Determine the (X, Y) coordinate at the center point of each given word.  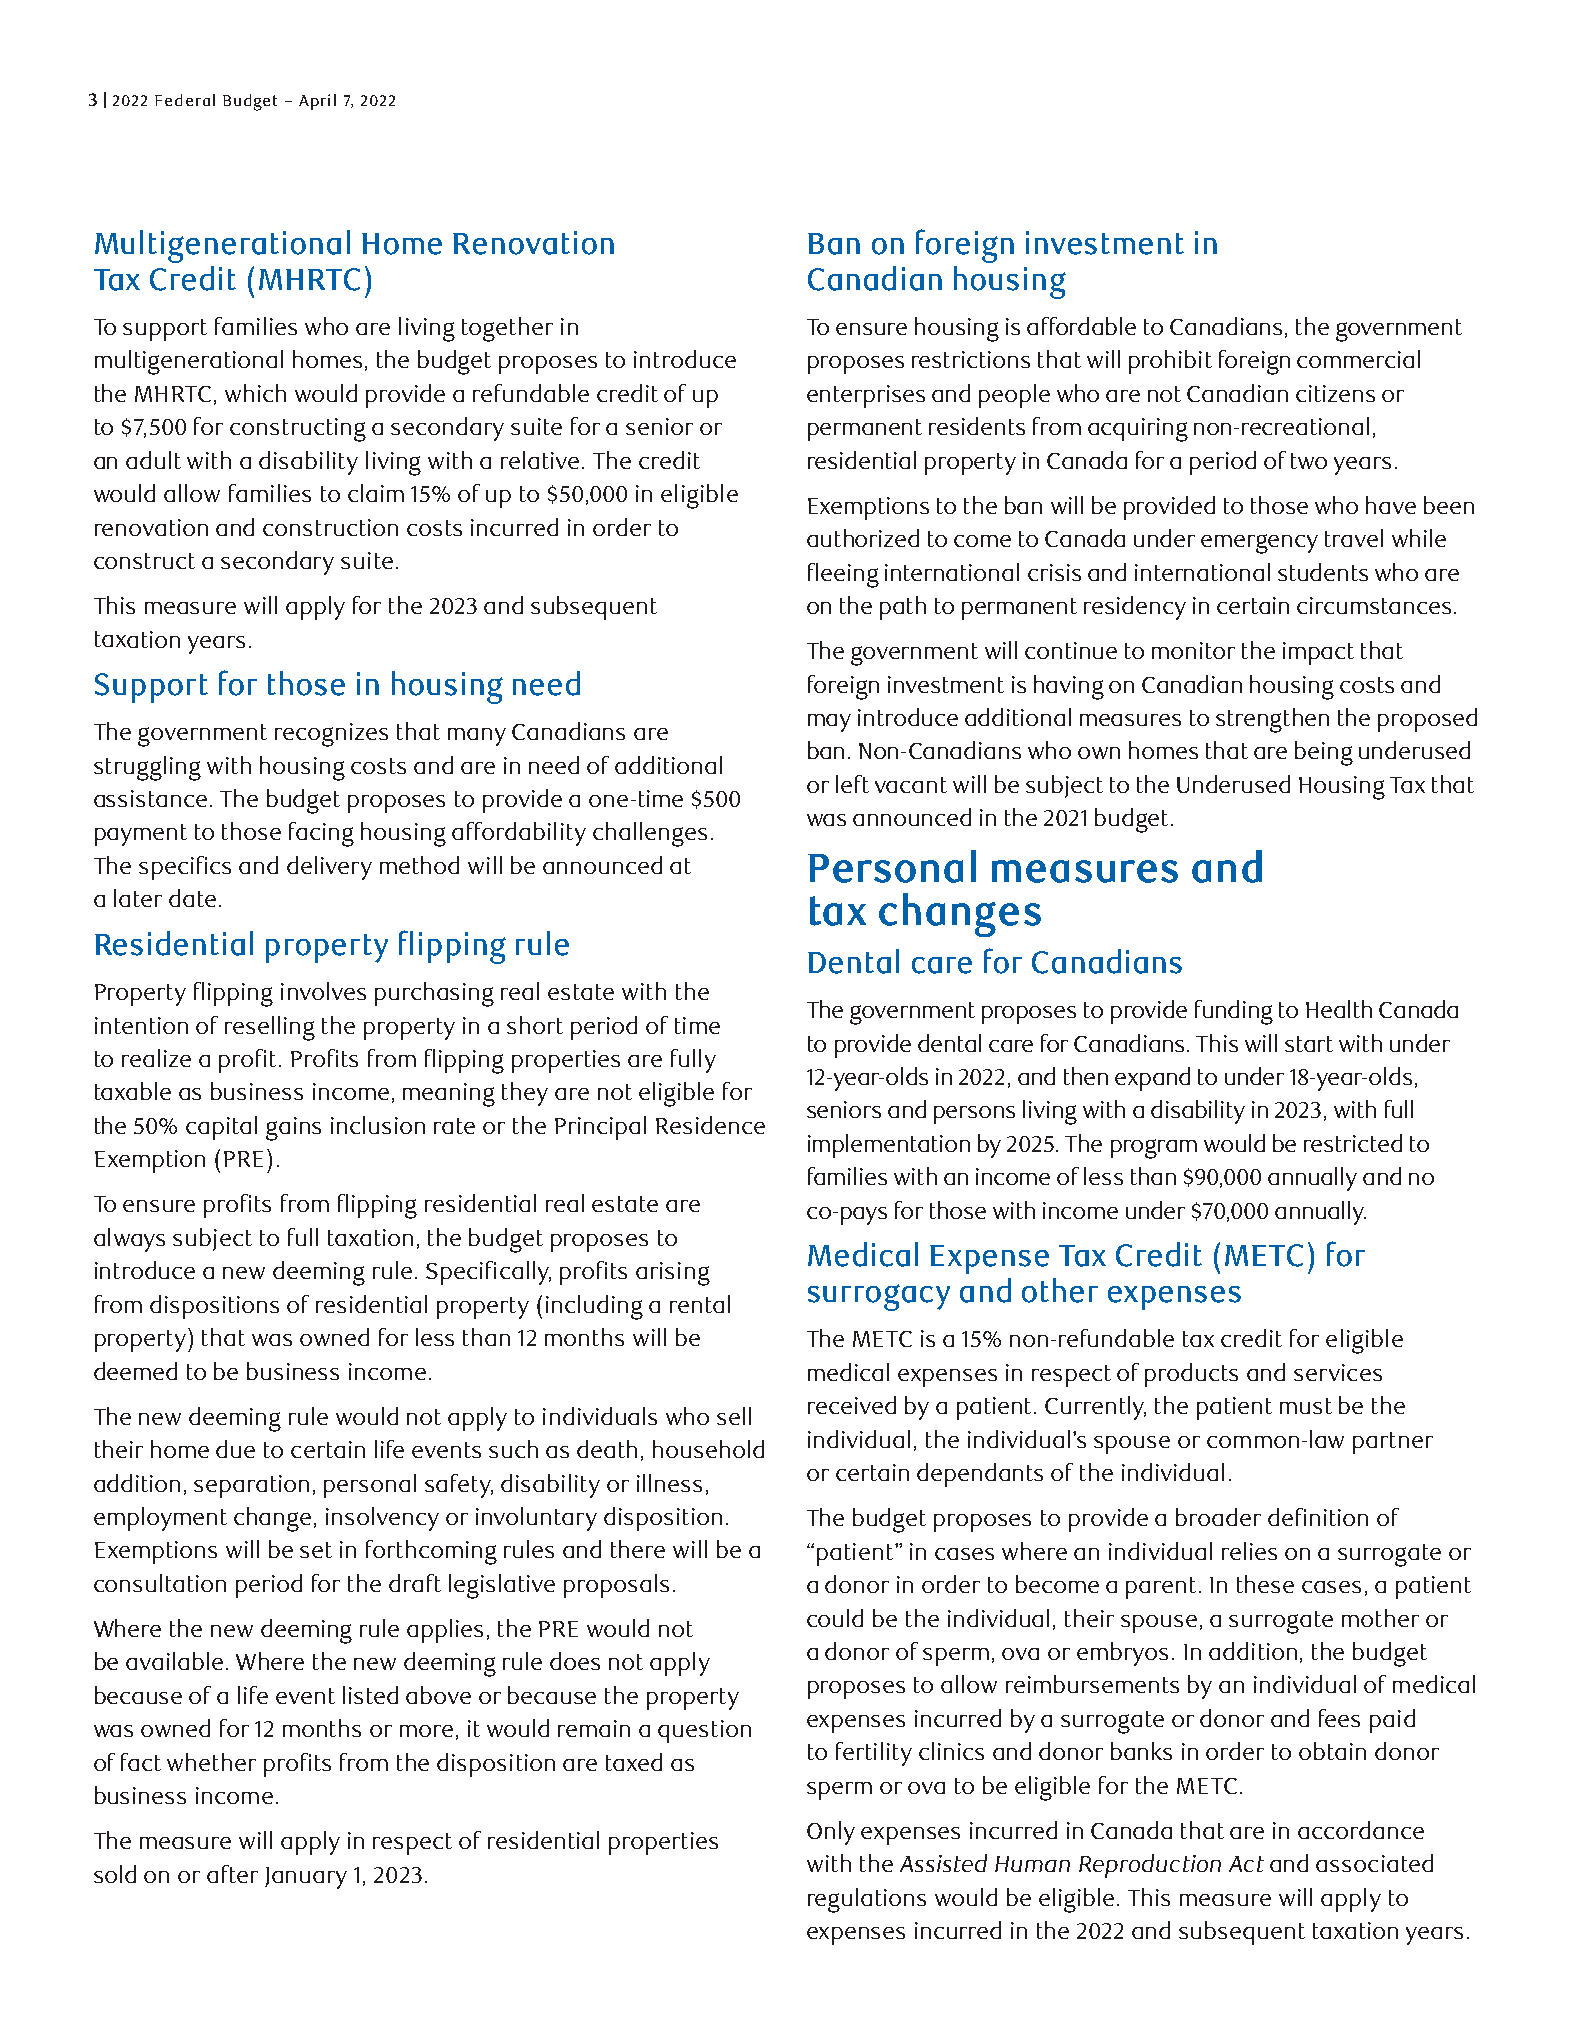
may (829, 723)
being (1324, 753)
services (1338, 1372)
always (129, 1240)
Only (831, 1833)
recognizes (331, 735)
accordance (1361, 1830)
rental (700, 1304)
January (306, 1878)
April (317, 102)
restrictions (971, 359)
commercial (1358, 359)
